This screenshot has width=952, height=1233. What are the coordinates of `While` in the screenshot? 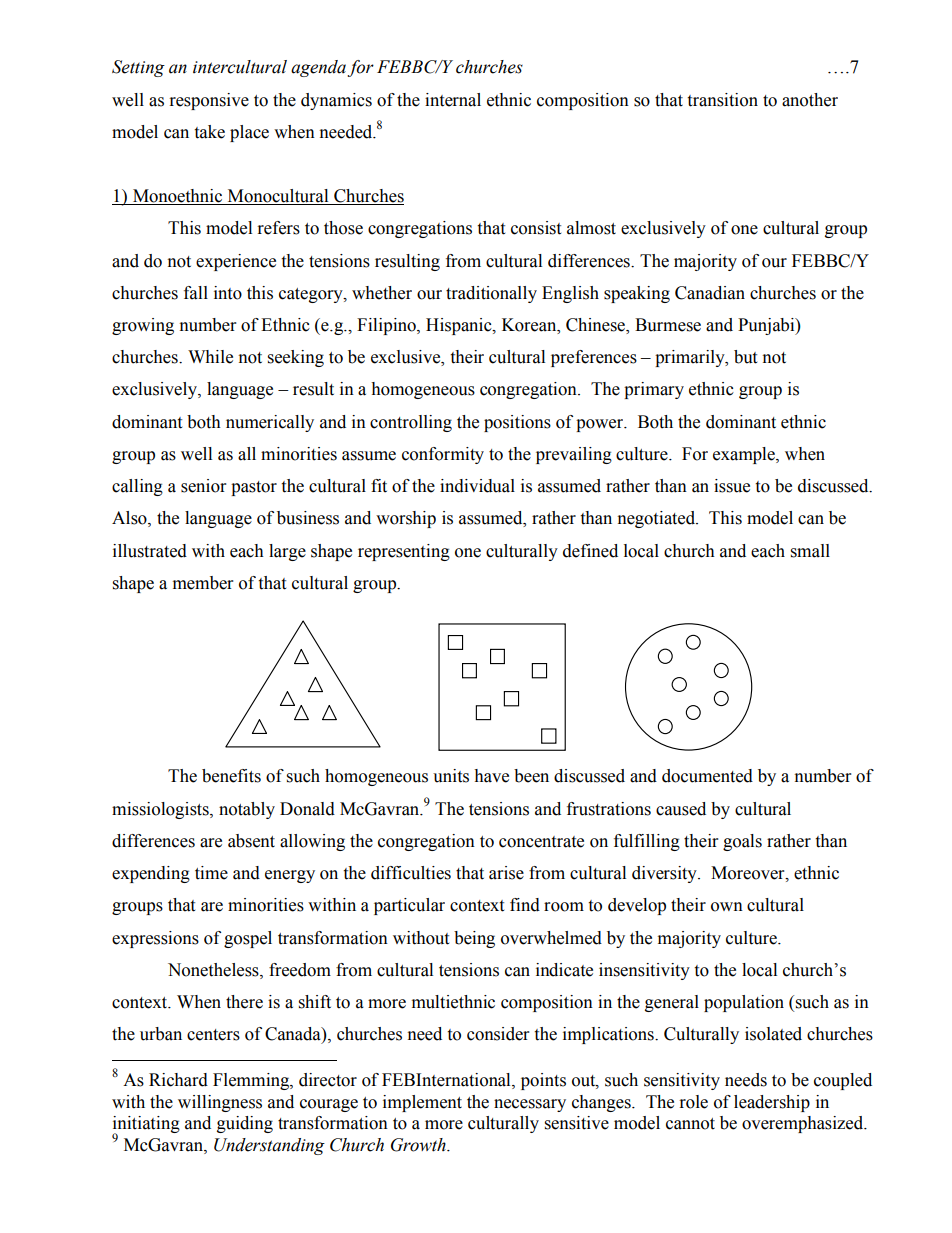 It's located at (210, 357).
